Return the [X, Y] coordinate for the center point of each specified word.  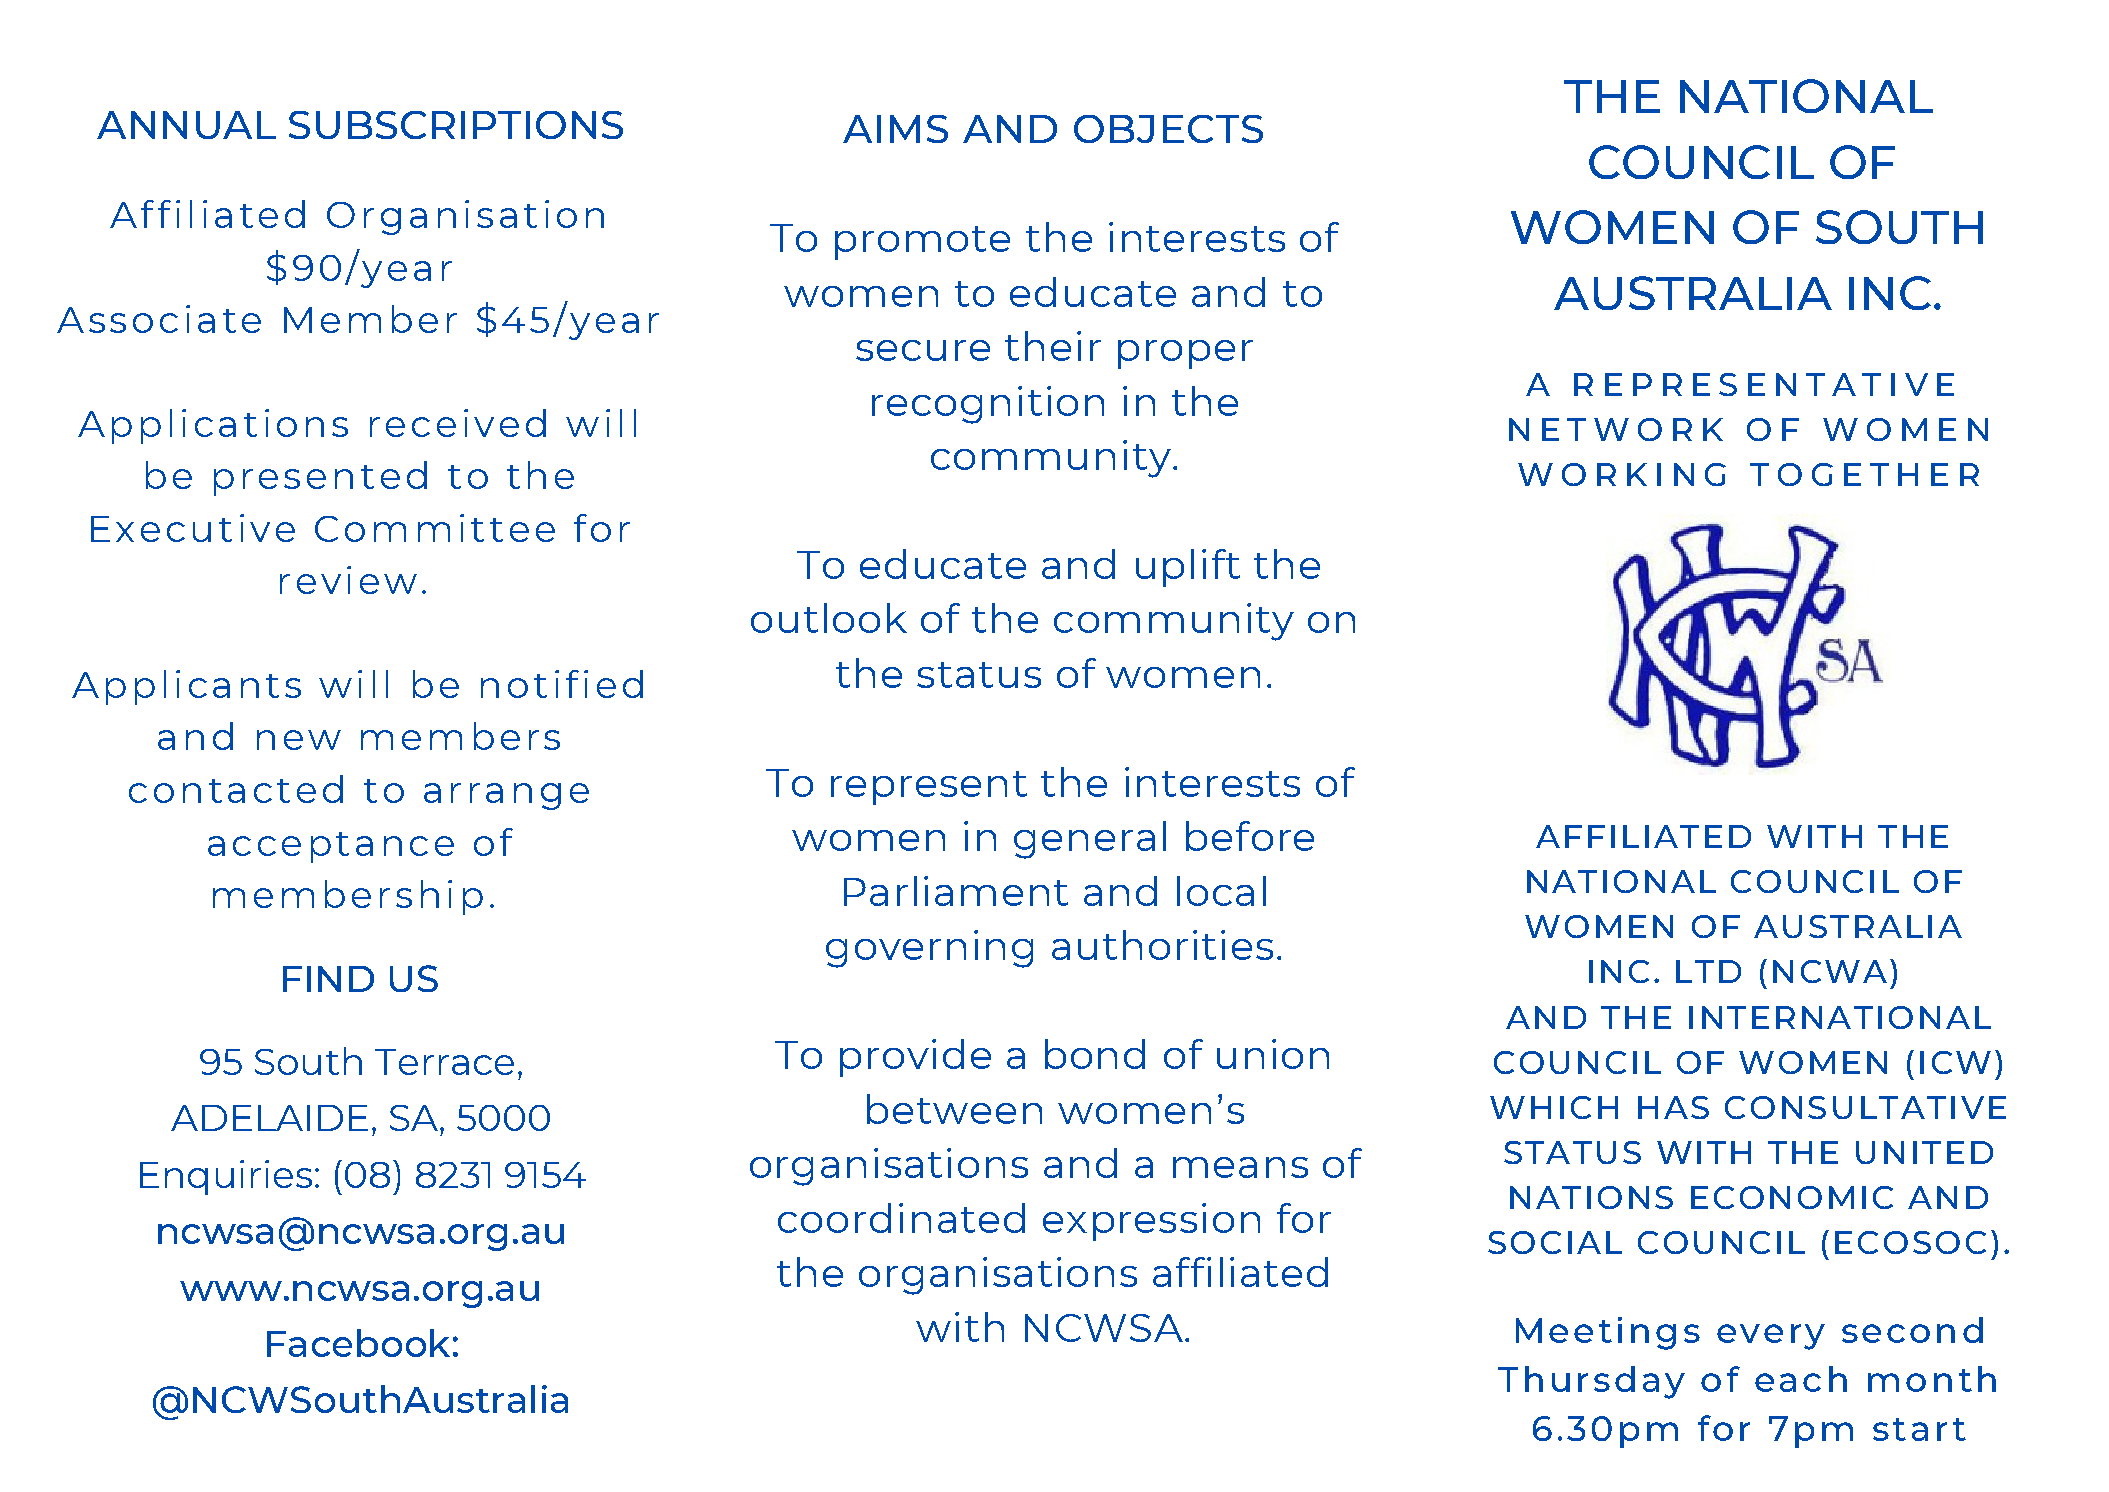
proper [1185, 354]
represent [929, 788]
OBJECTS [1168, 129]
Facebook [358, 1343]
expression [1151, 1222]
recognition [988, 405]
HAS [1673, 1107]
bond [1095, 1054]
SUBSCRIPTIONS [456, 125]
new [299, 740]
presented [320, 478]
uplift [1188, 568]
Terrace [444, 1062]
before [1250, 836]
